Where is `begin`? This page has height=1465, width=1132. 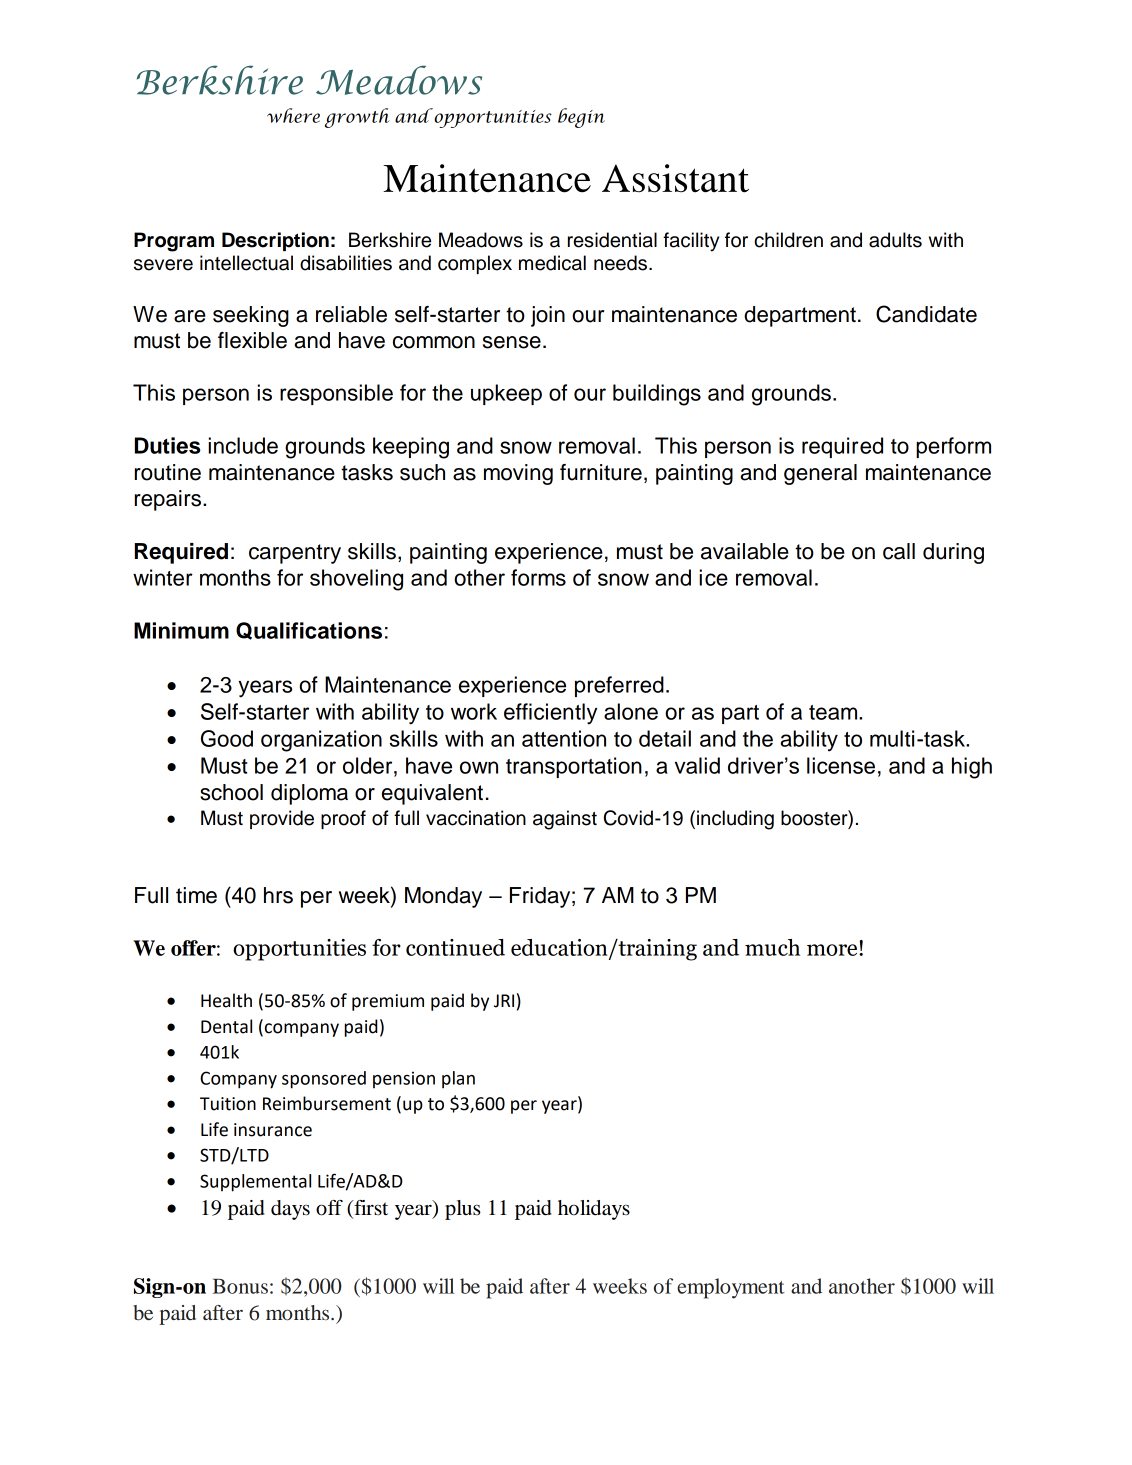
begin is located at coordinates (581, 118).
